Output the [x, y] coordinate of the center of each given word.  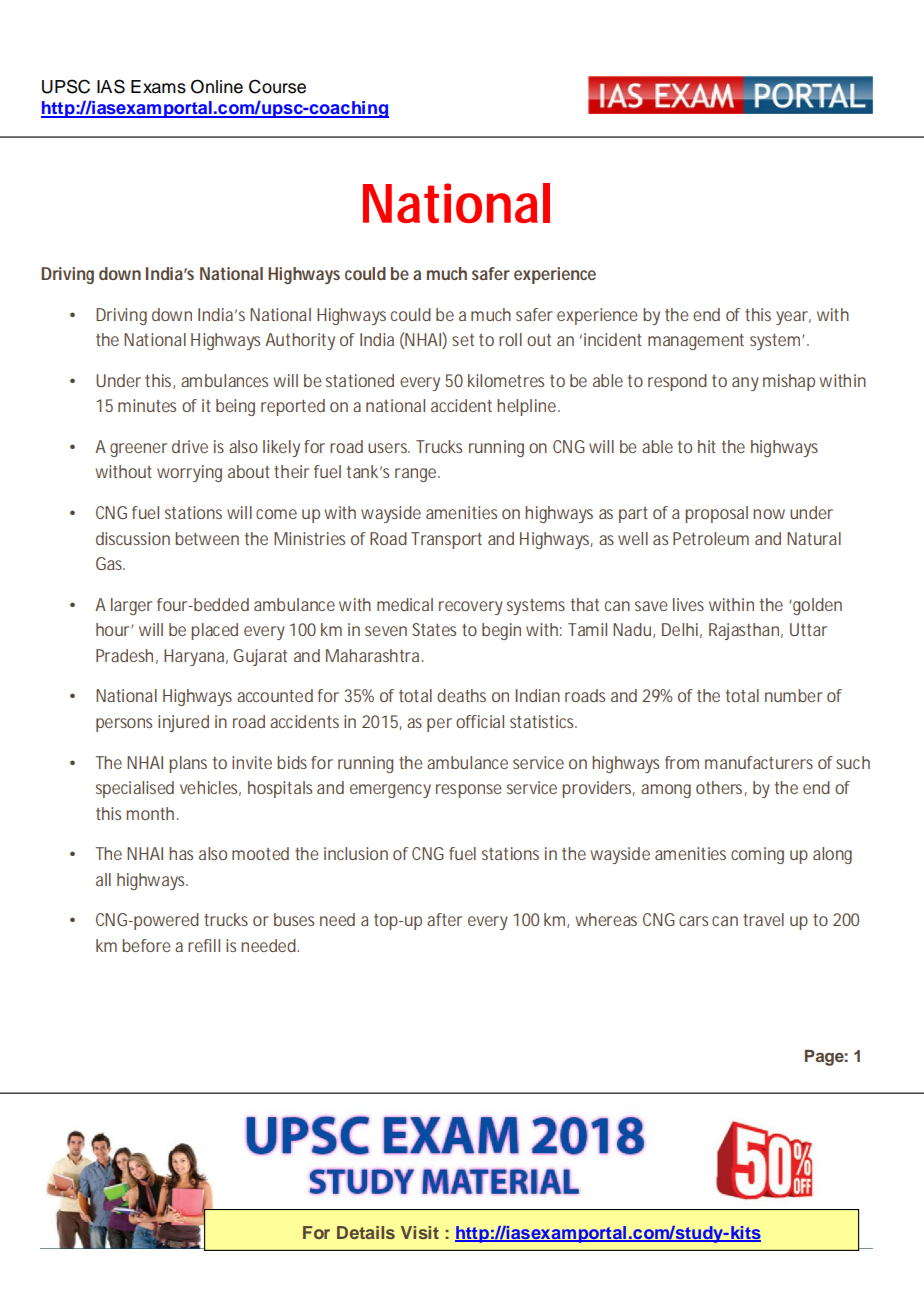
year [793, 318]
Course [277, 86]
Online [217, 86]
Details [366, 1232]
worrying [189, 473]
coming [757, 855]
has [181, 853]
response [469, 791]
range [417, 475]
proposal [716, 514]
